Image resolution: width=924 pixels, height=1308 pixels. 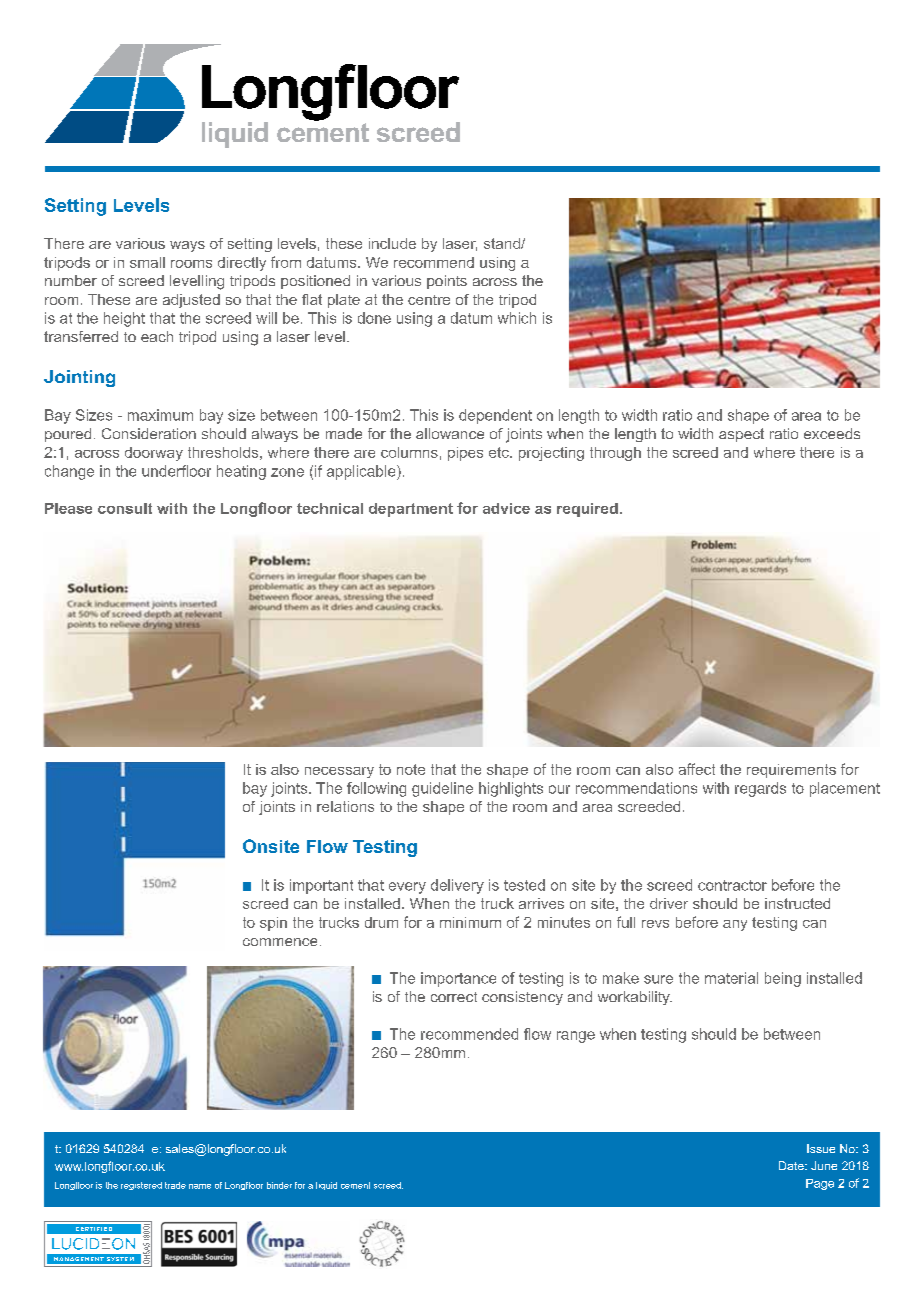 I want to click on trade, so click(x=175, y=1185).
